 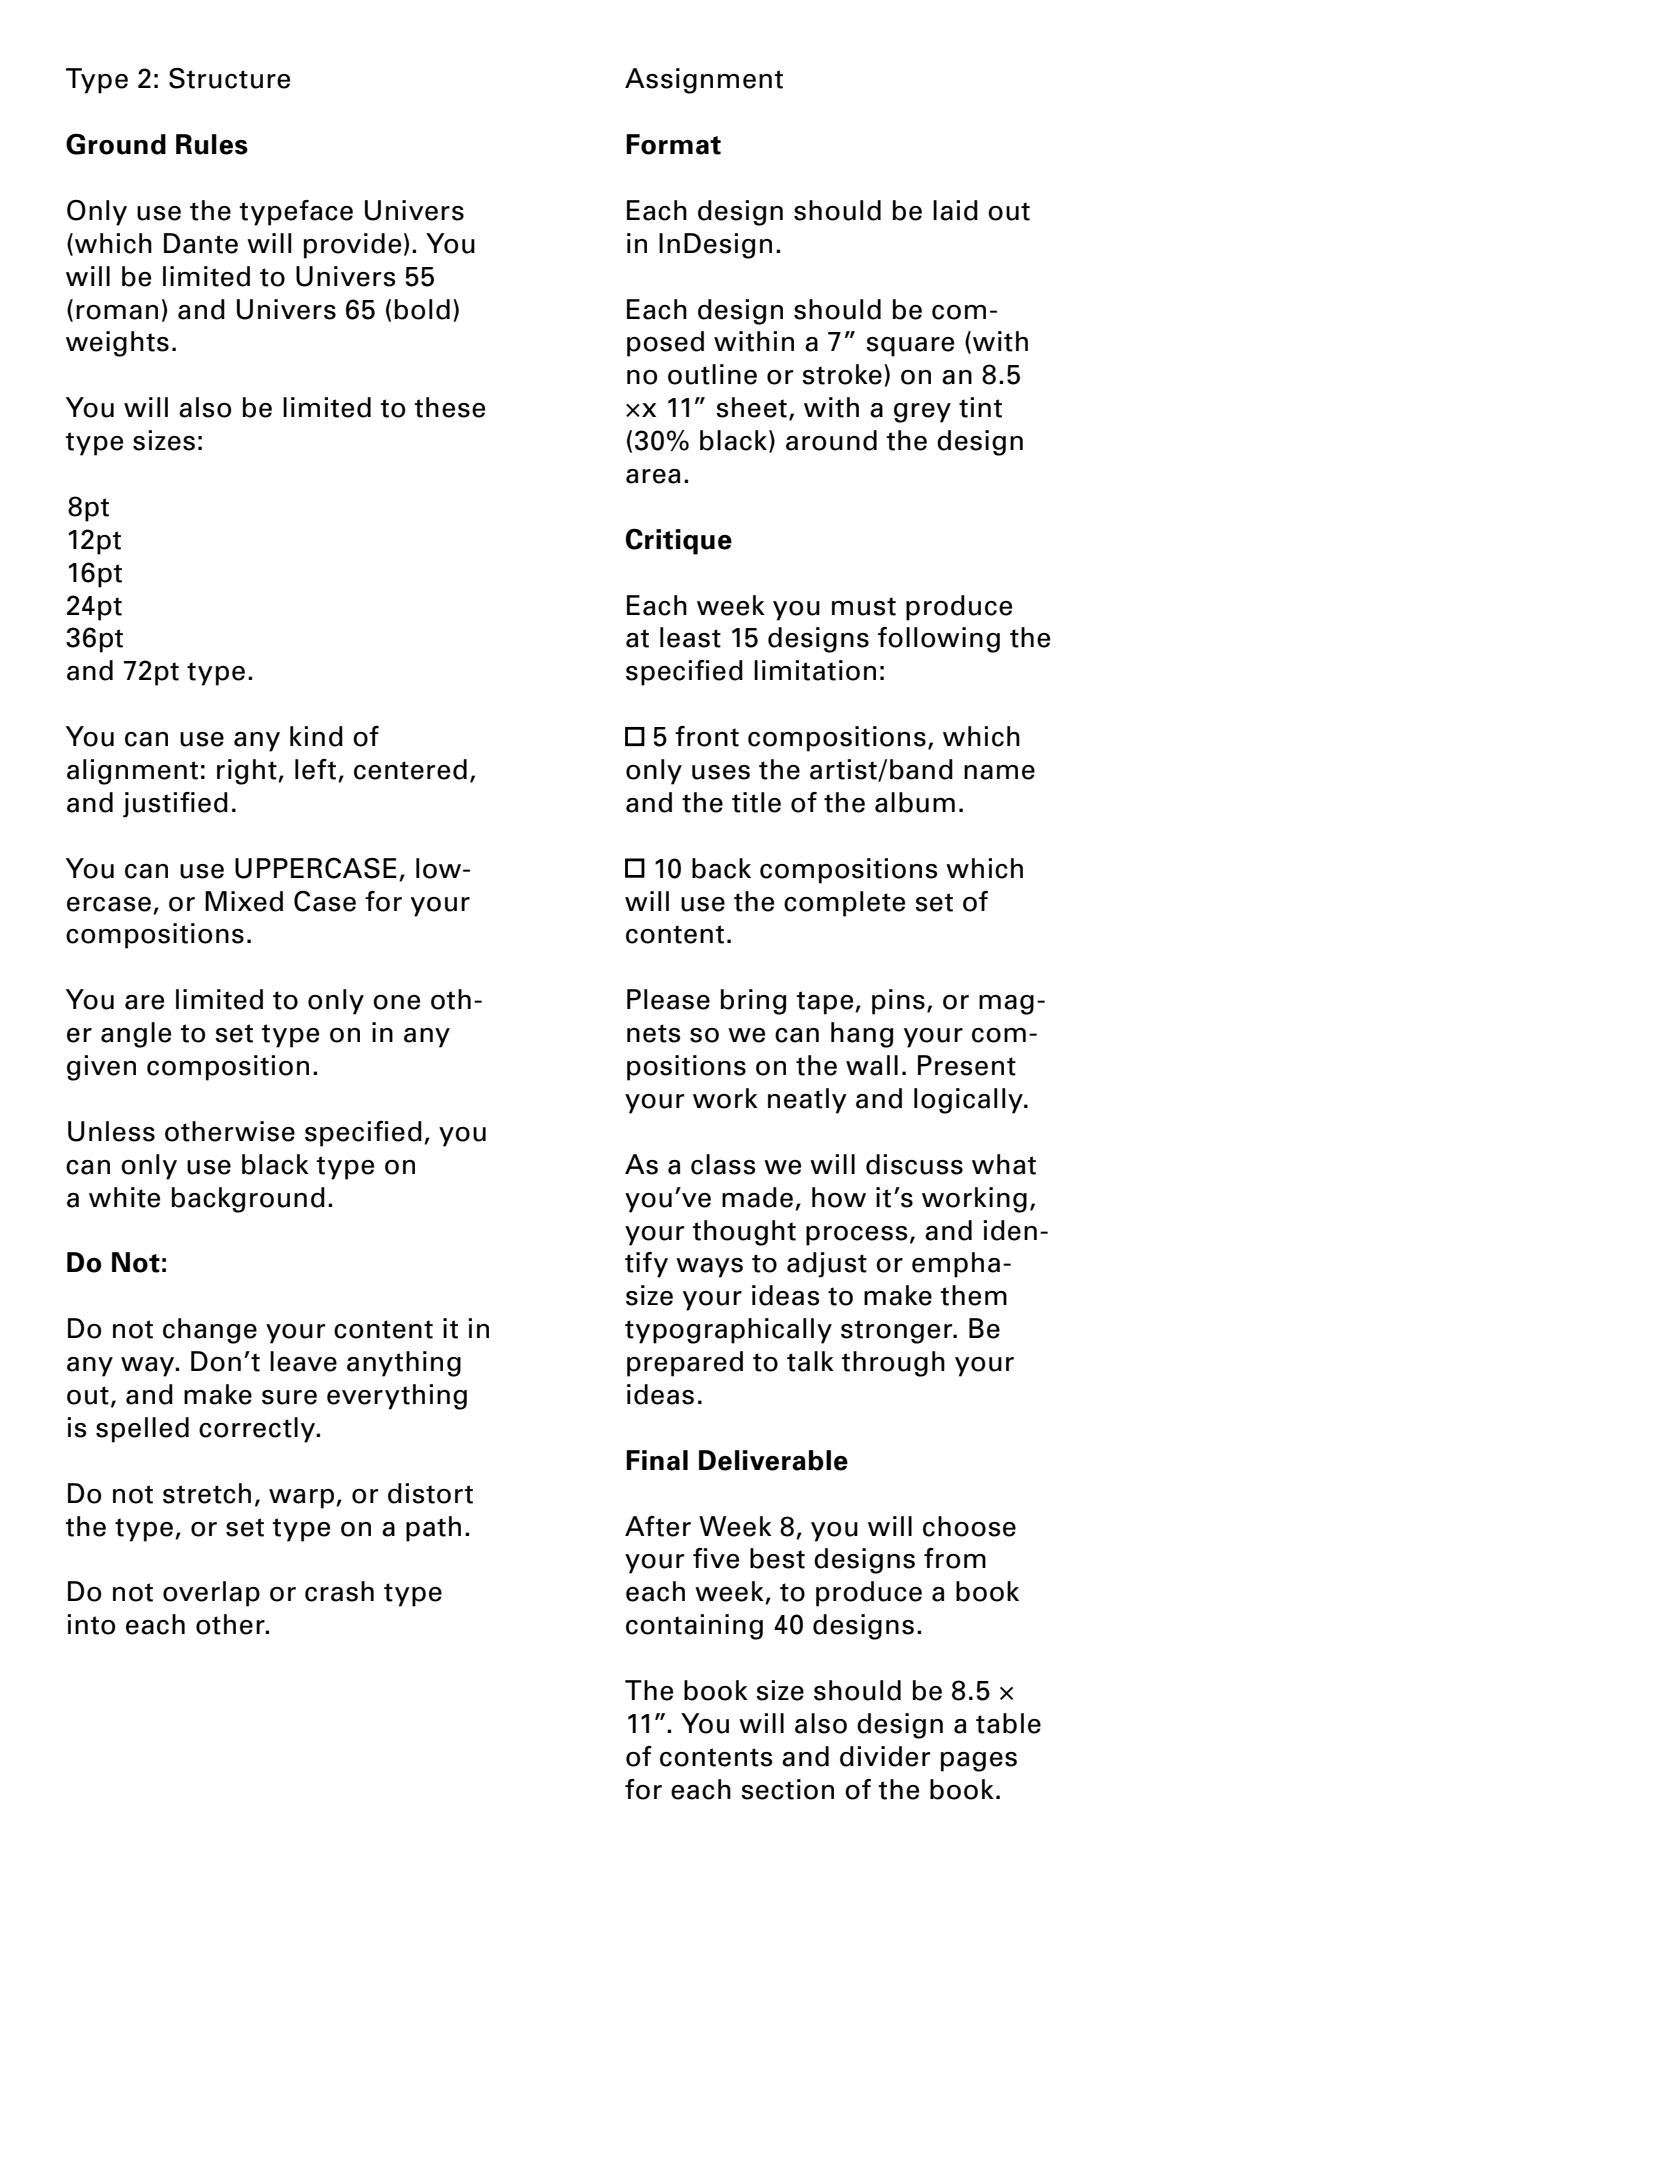 What do you see at coordinates (694, 1627) in the document?
I see `containing` at bounding box center [694, 1627].
